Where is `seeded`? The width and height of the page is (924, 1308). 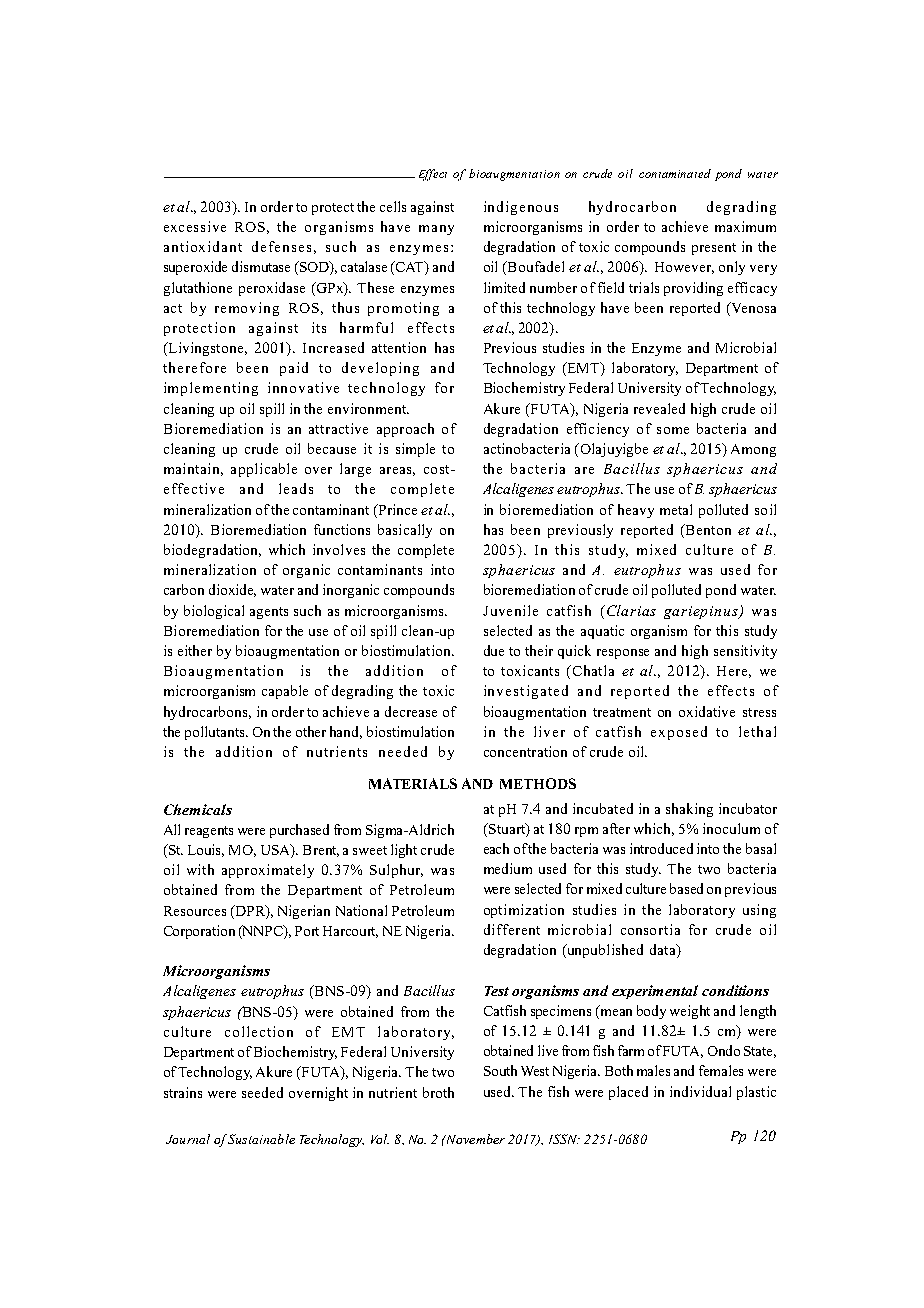
seeded is located at coordinates (262, 1092).
